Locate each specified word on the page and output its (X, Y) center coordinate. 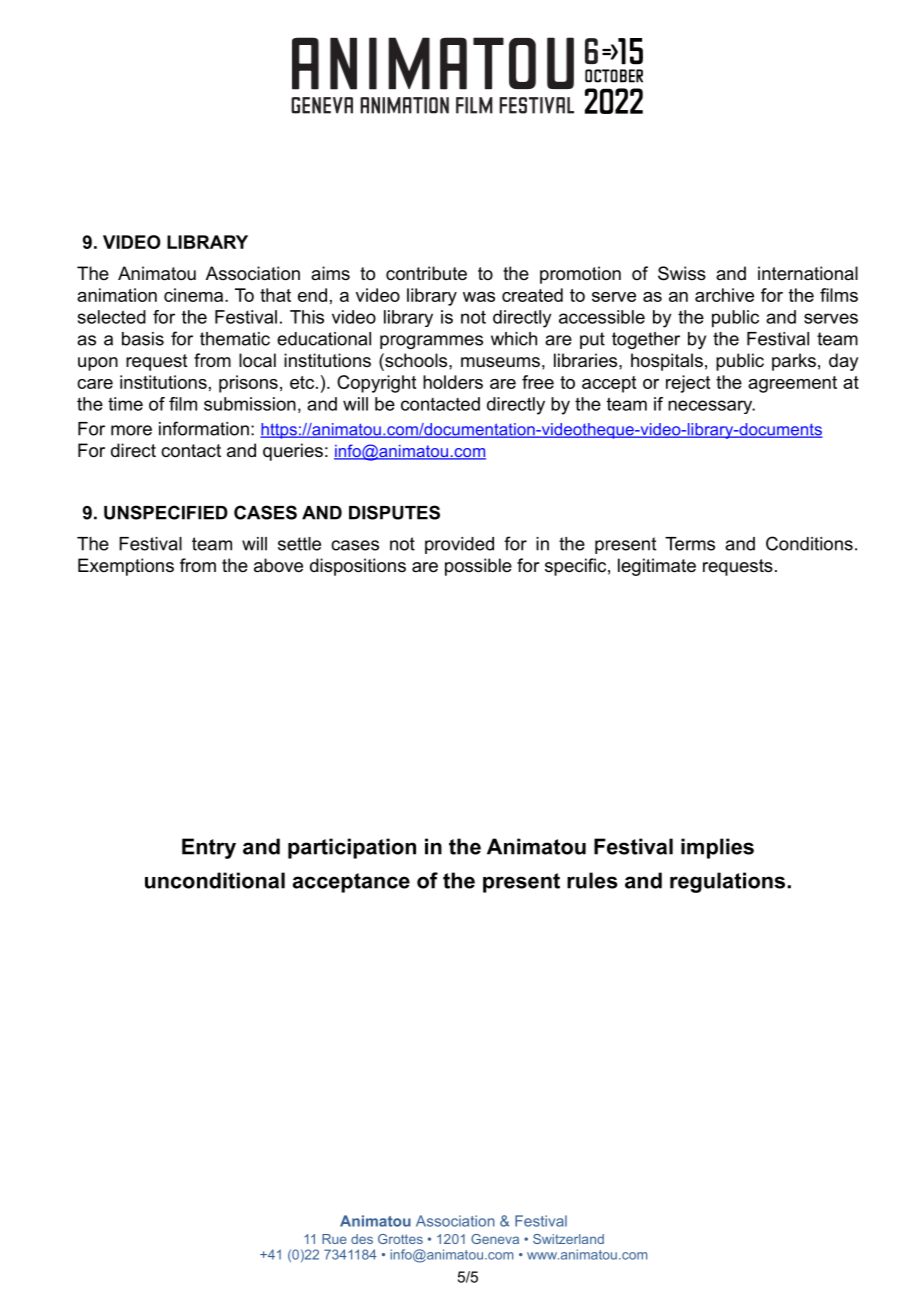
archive (724, 295)
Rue (334, 1239)
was (479, 297)
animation (117, 295)
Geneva (495, 1239)
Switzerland (568, 1239)
